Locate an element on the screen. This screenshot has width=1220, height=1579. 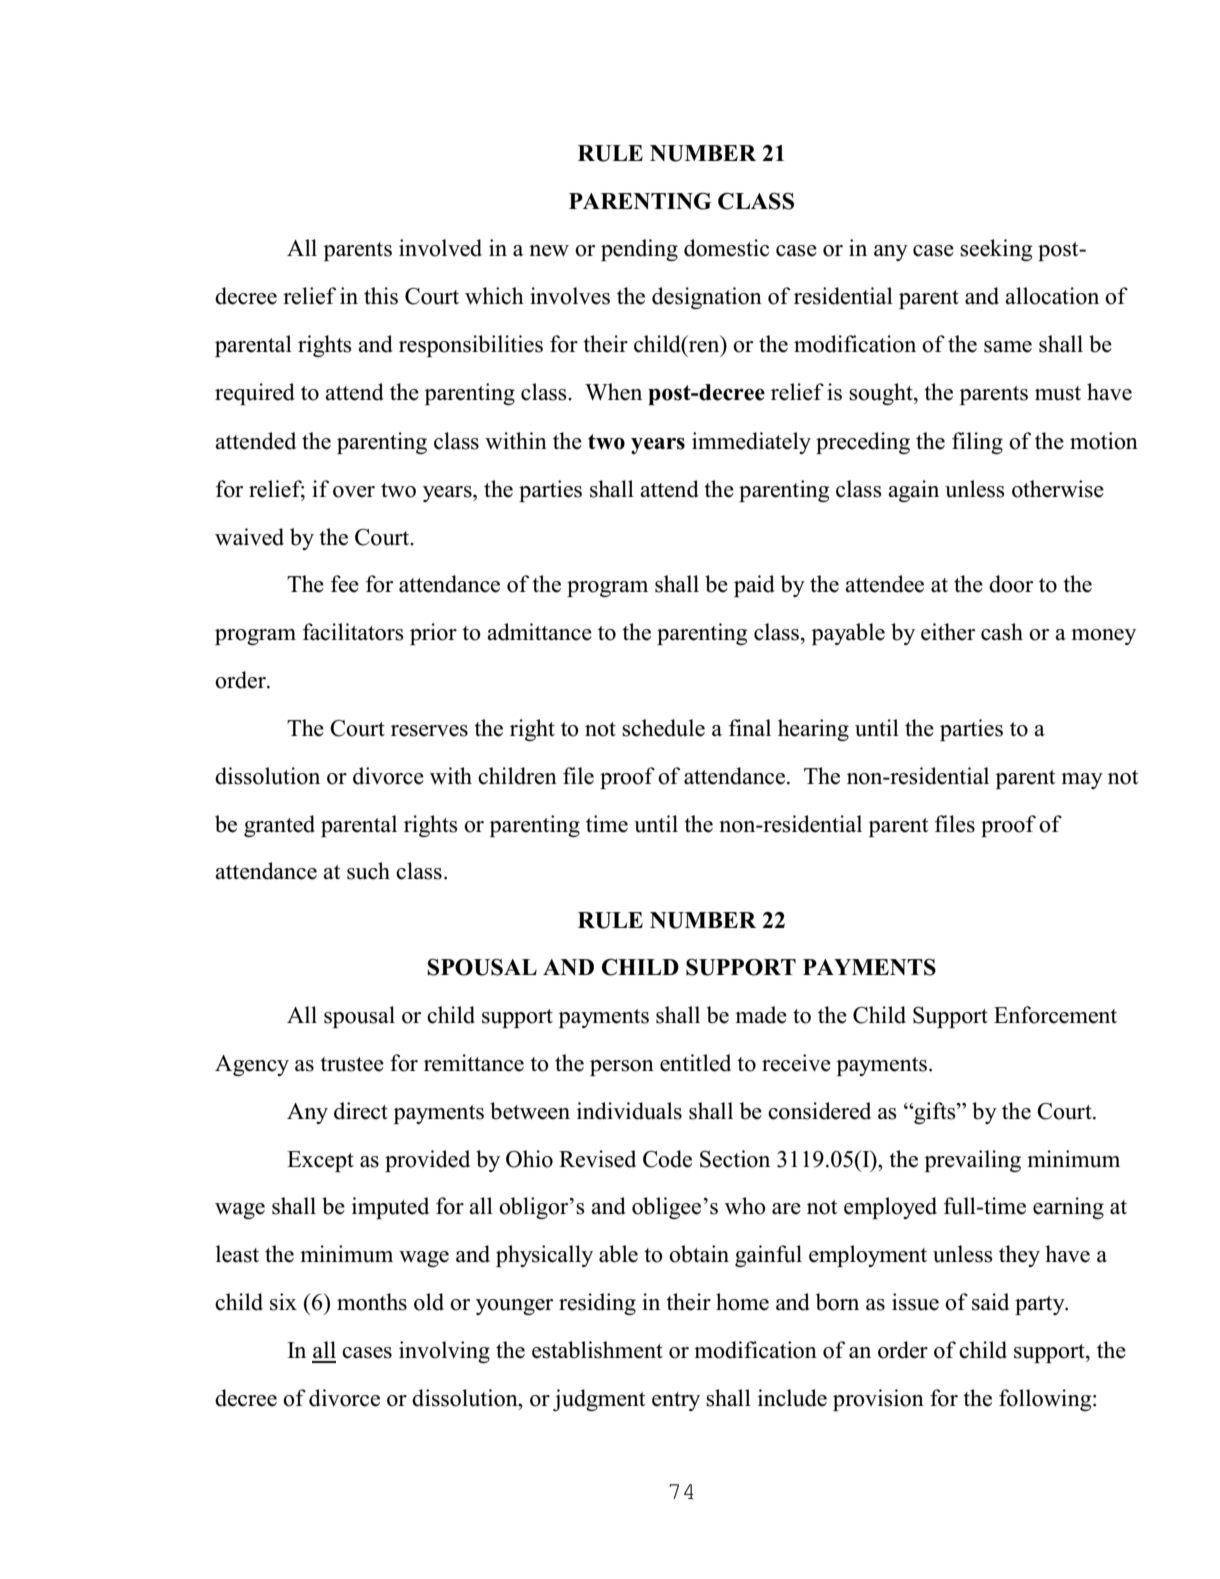
direct is located at coordinates (361, 1111).
